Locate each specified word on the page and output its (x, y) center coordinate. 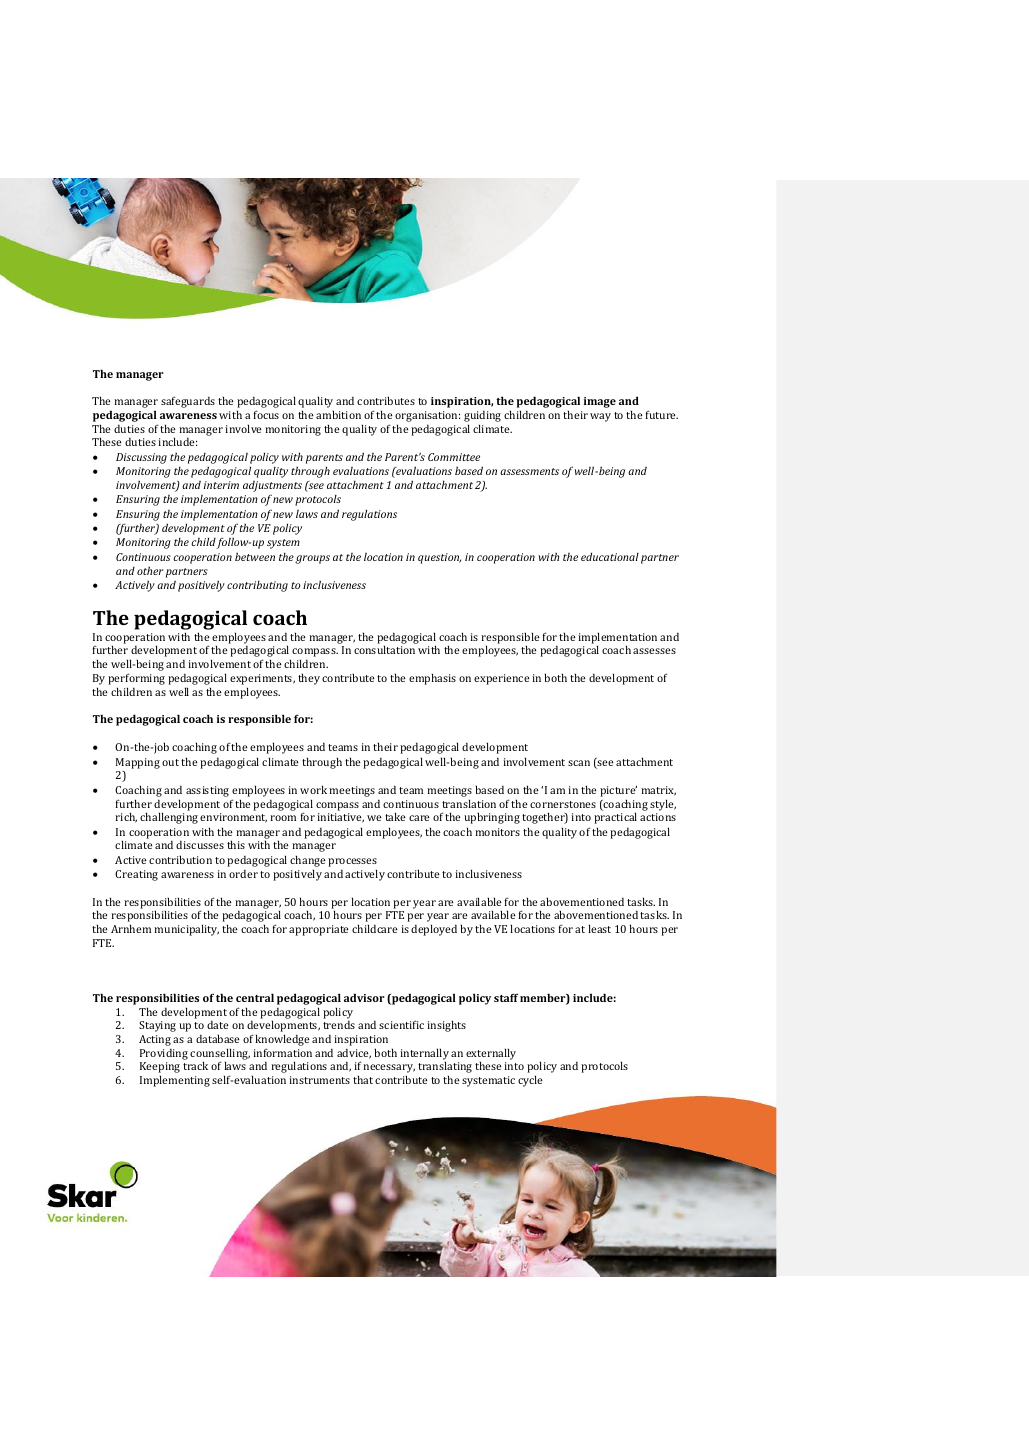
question (439, 558)
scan (579, 763)
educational (610, 557)
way (600, 417)
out (170, 762)
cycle (530, 1081)
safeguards (188, 402)
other (150, 571)
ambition (338, 414)
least (599, 928)
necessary (389, 1070)
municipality (186, 930)
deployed (434, 930)
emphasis (432, 679)
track (195, 1065)
